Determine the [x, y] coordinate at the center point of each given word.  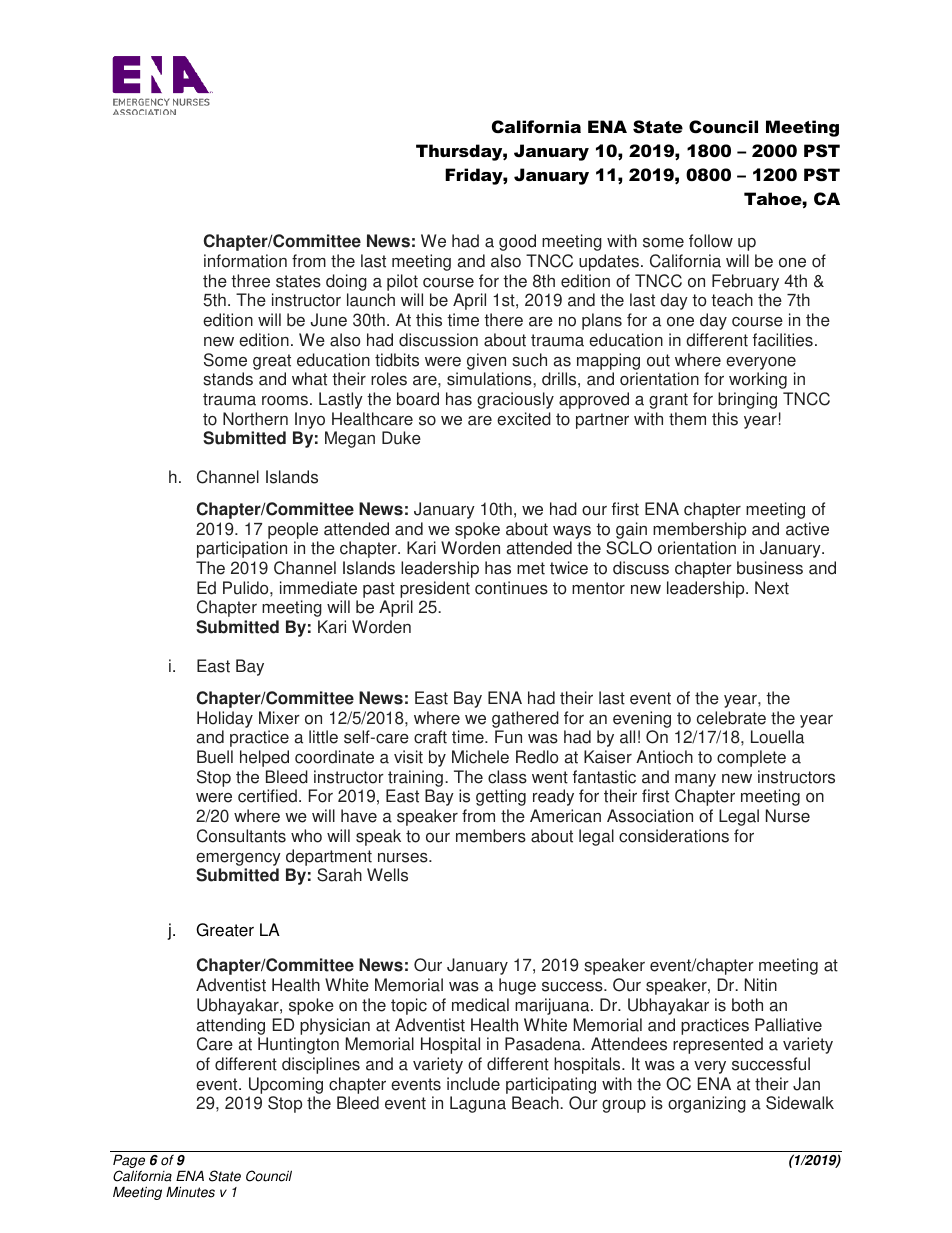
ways [571, 534]
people [292, 532]
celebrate [731, 718]
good [517, 242]
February [745, 282]
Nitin [761, 985]
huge [517, 986]
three [250, 281]
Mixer [279, 718]
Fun [508, 737]
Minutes [190, 1192]
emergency [238, 859]
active [807, 529]
